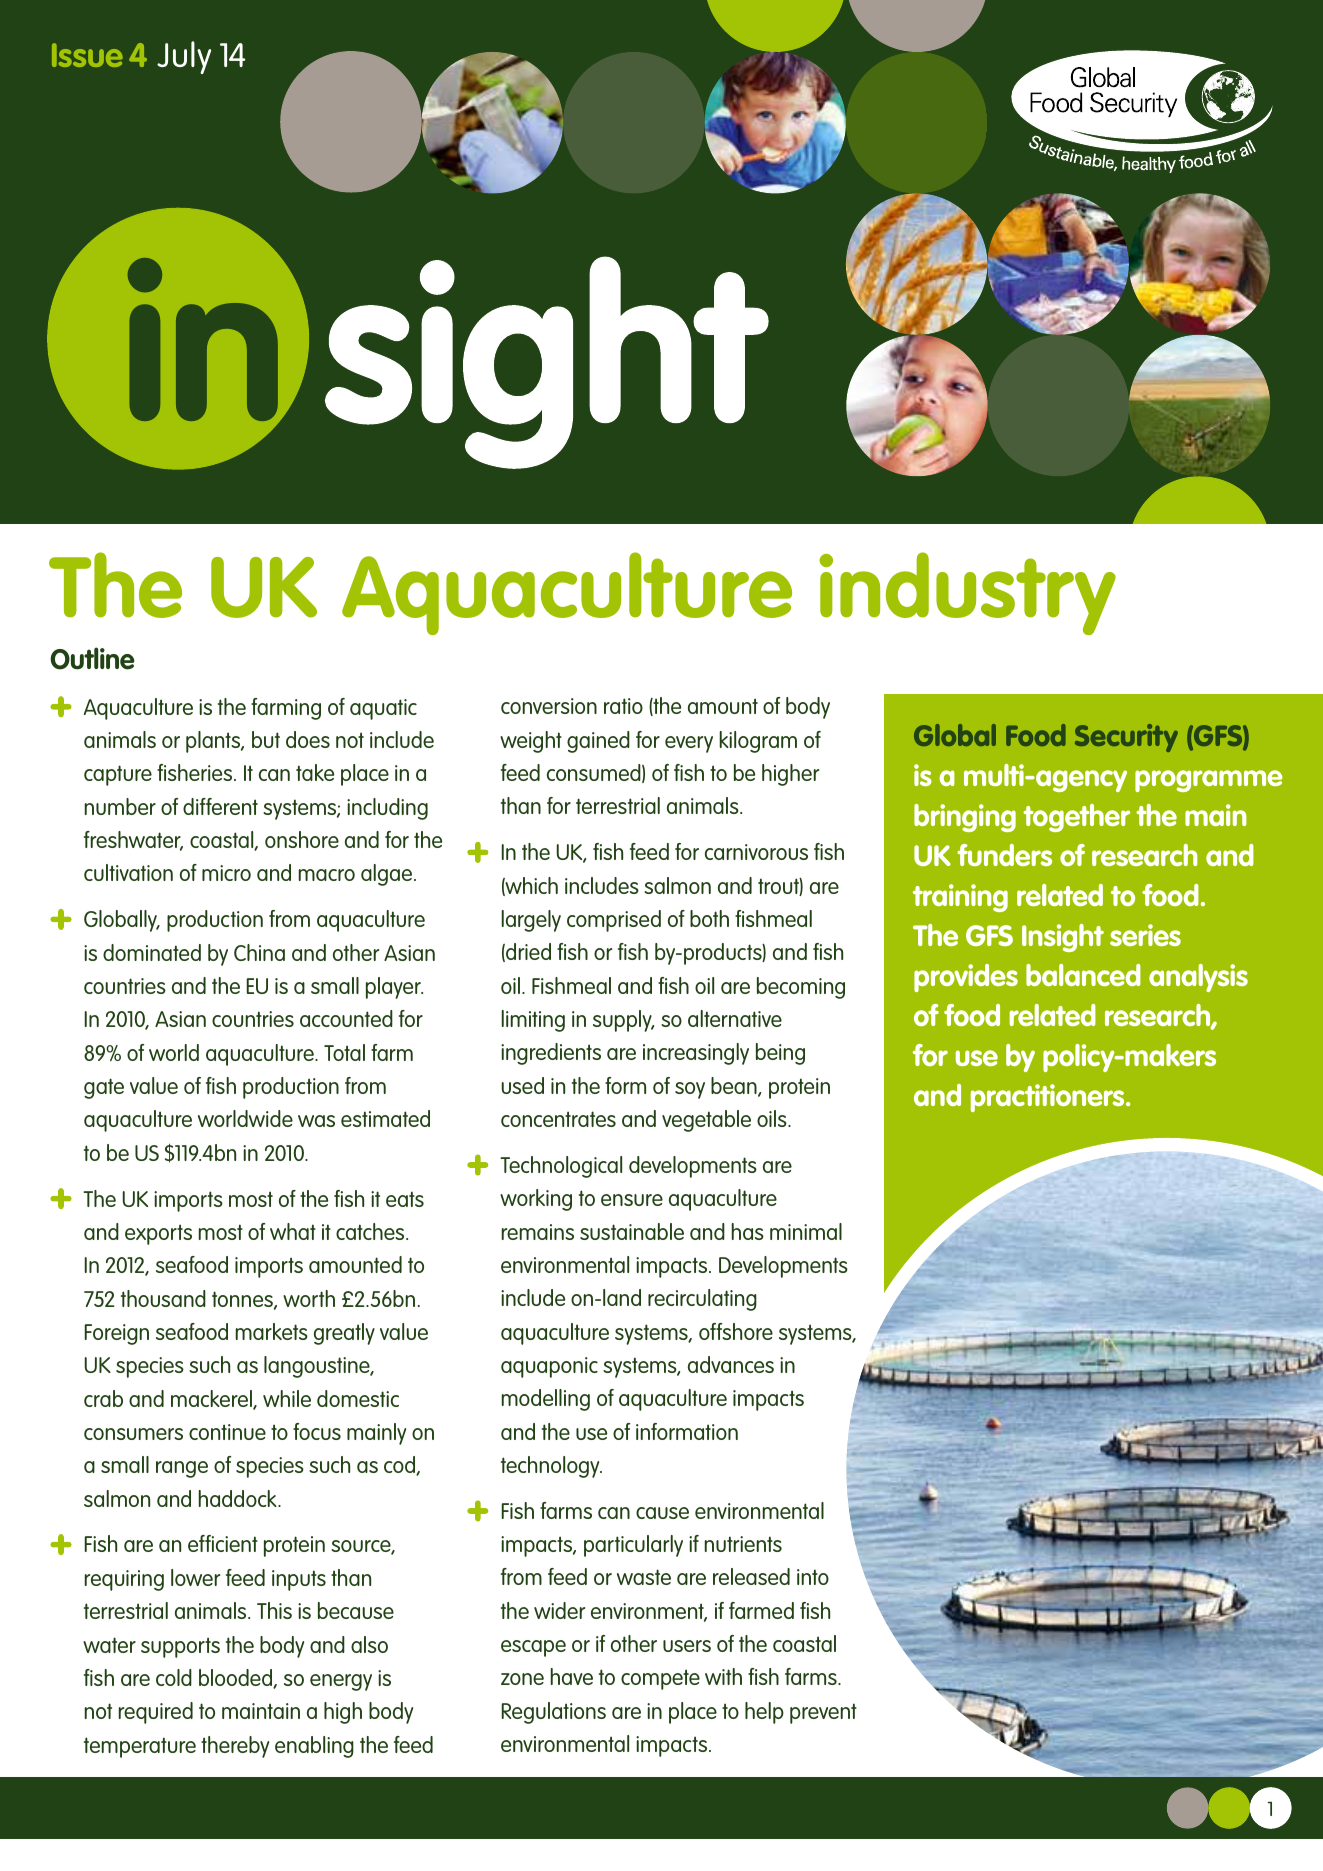 The height and width of the screenshot is (1871, 1323). I want to click on prevent, so click(823, 1713).
